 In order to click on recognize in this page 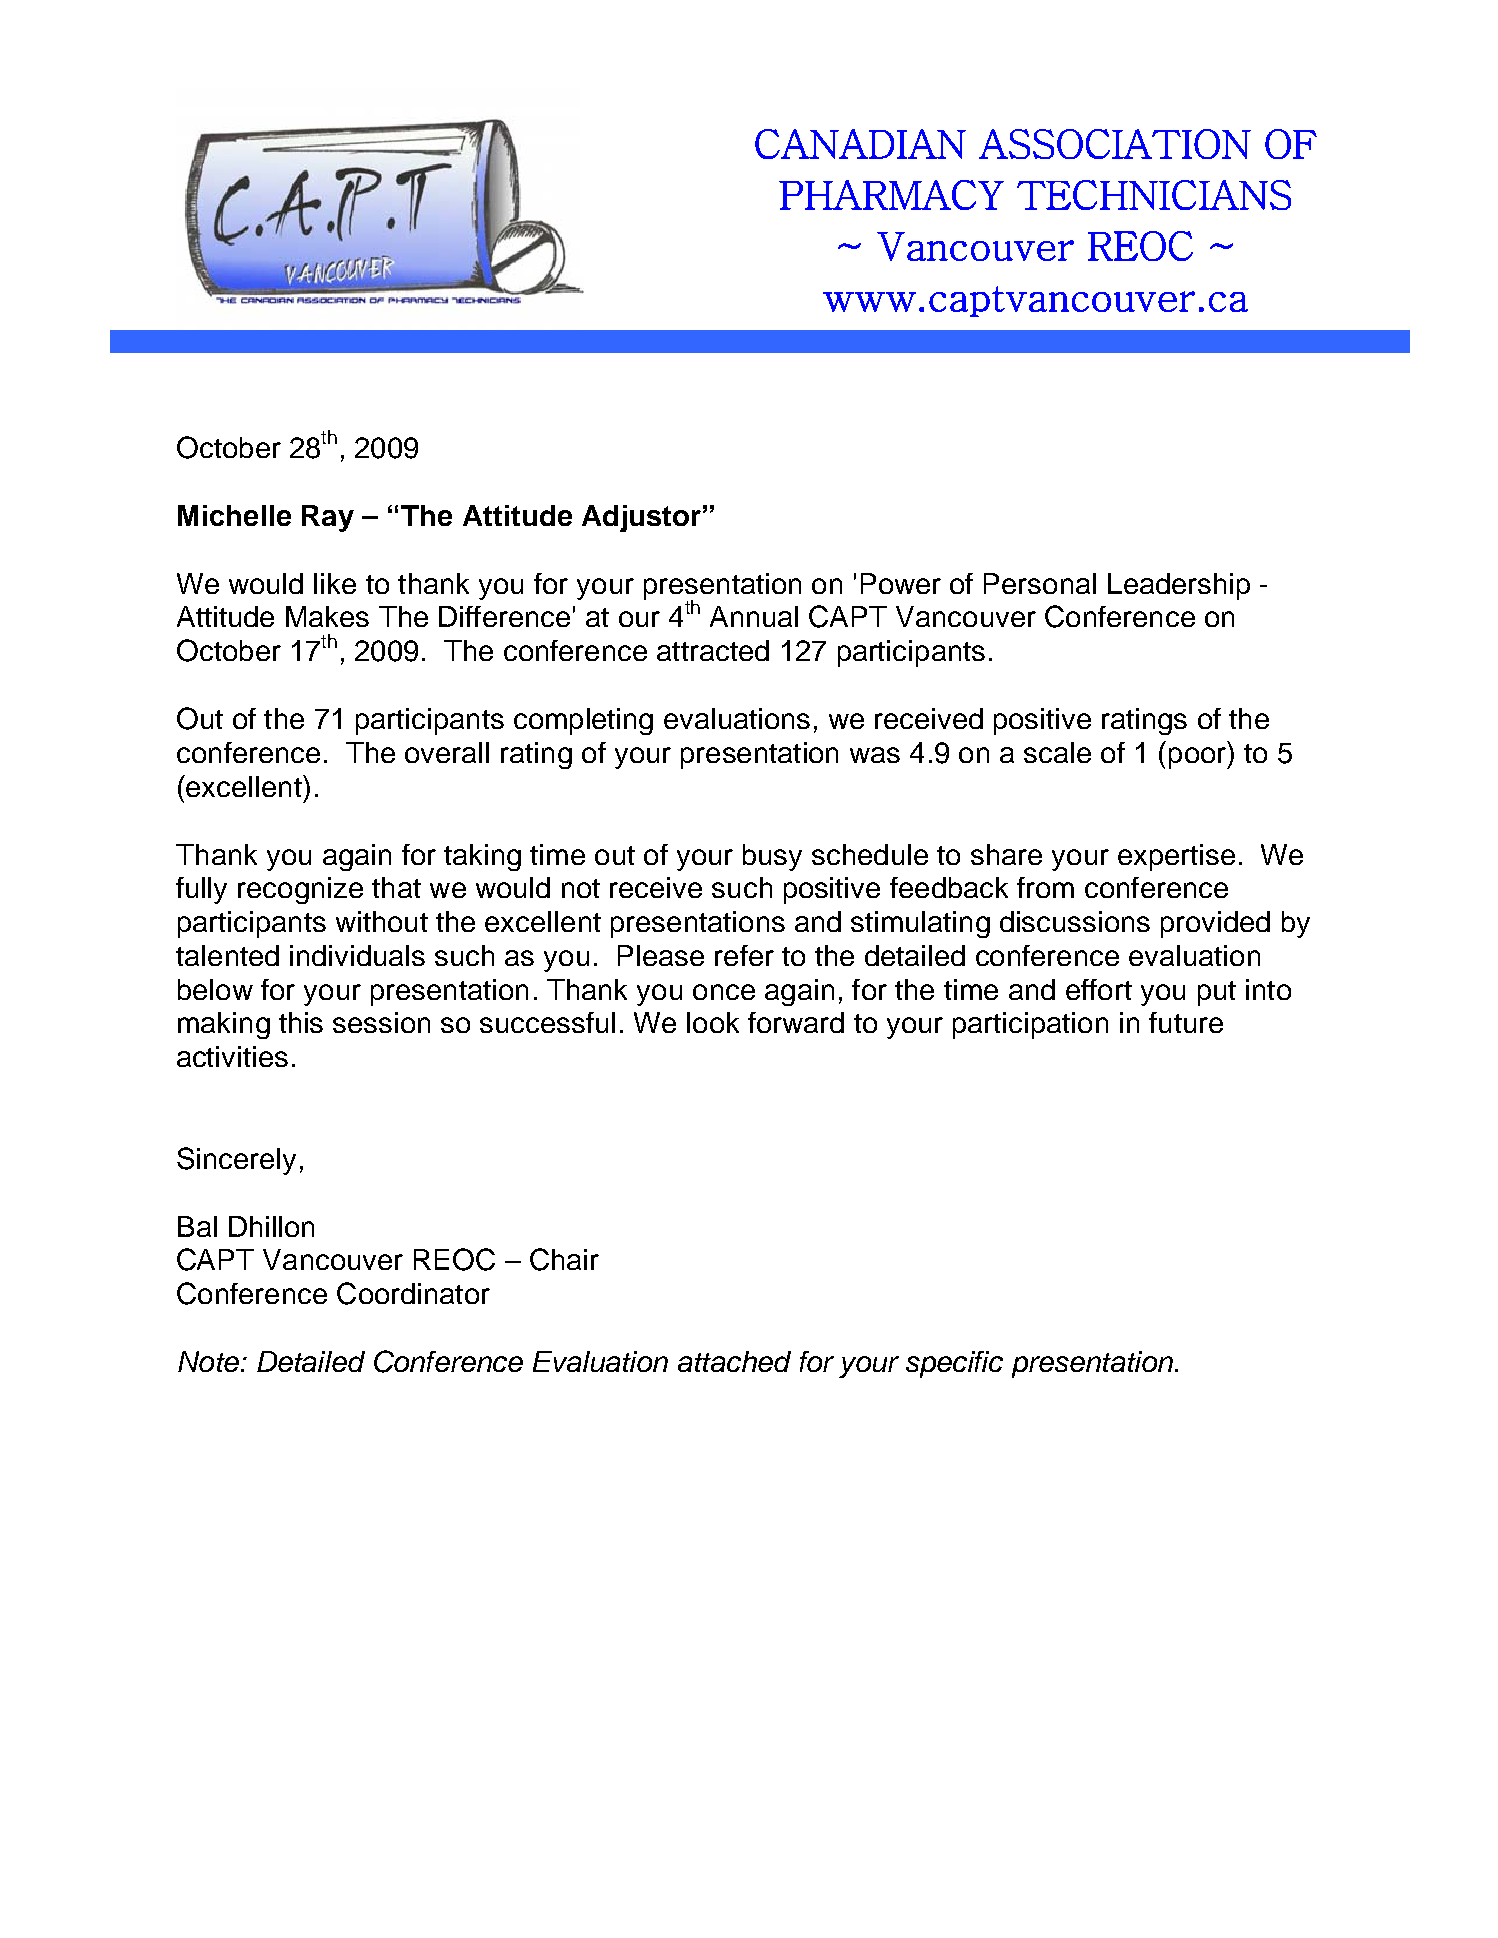, I will do `click(300, 890)`.
